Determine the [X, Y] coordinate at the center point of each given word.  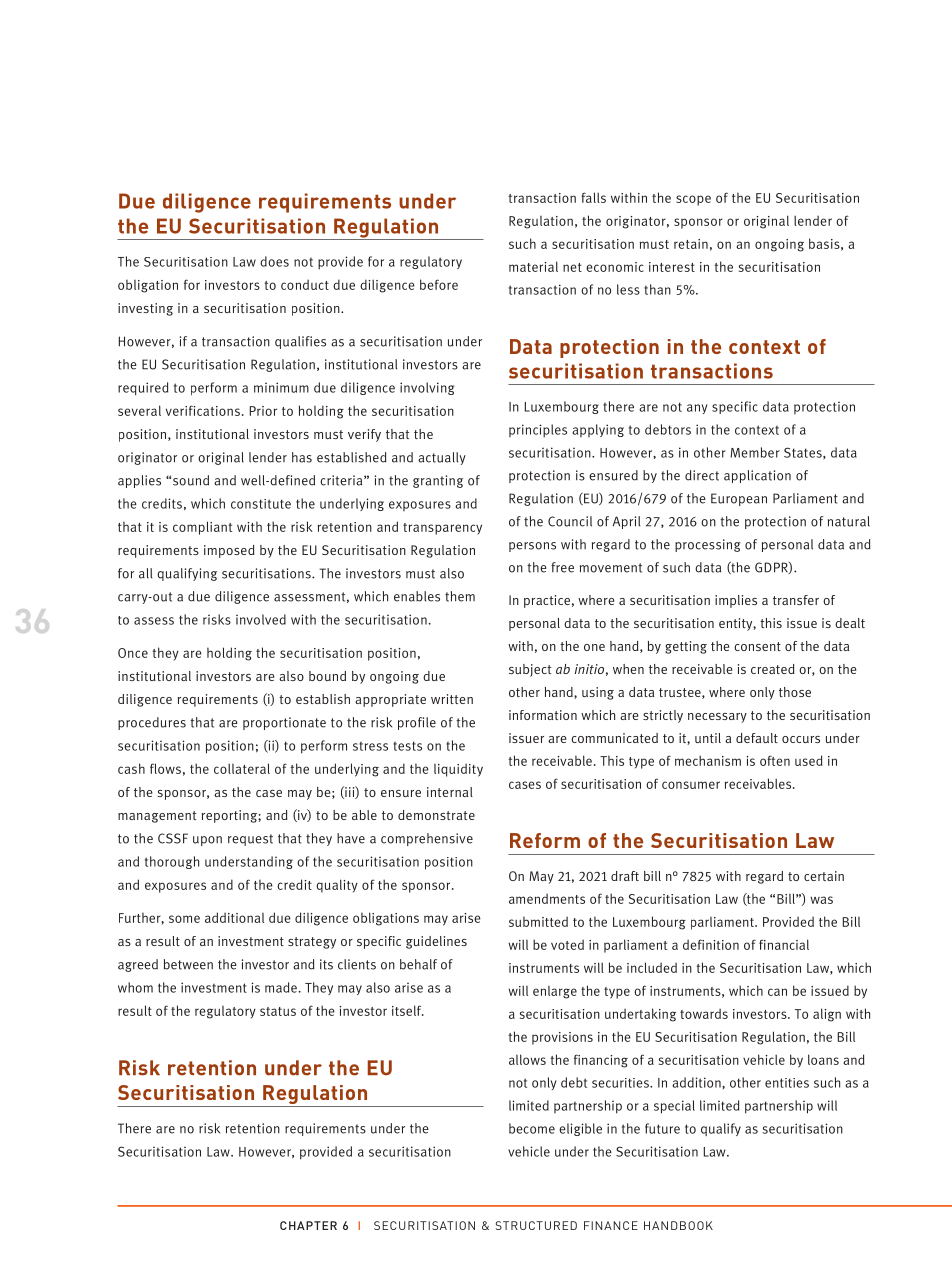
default [757, 738]
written [452, 699]
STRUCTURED [536, 1225]
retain [691, 244]
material [533, 266]
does [274, 261]
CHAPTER [308, 1225]
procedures [152, 723]
